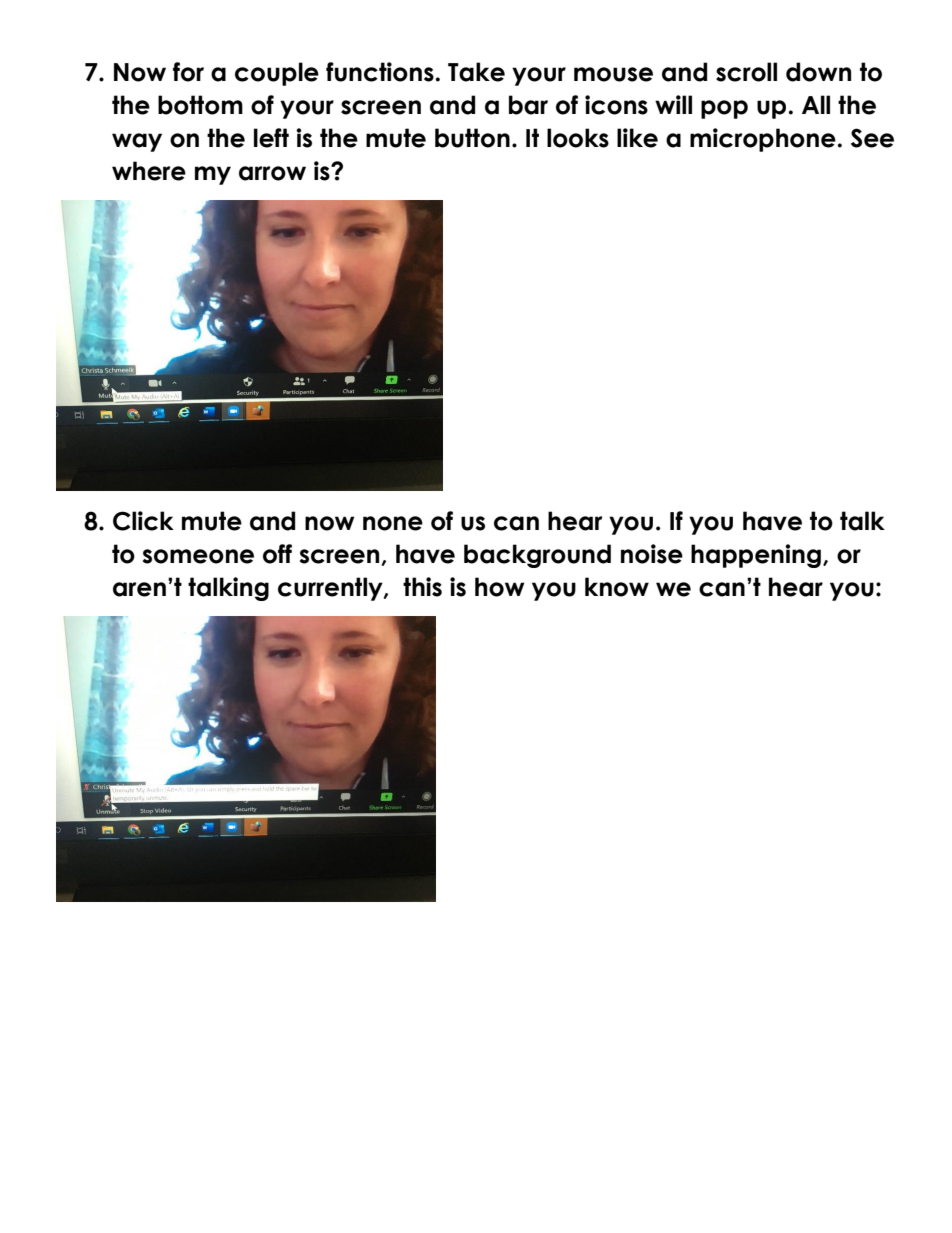  Describe the element at coordinates (393, 523) in the screenshot. I see `none` at that location.
